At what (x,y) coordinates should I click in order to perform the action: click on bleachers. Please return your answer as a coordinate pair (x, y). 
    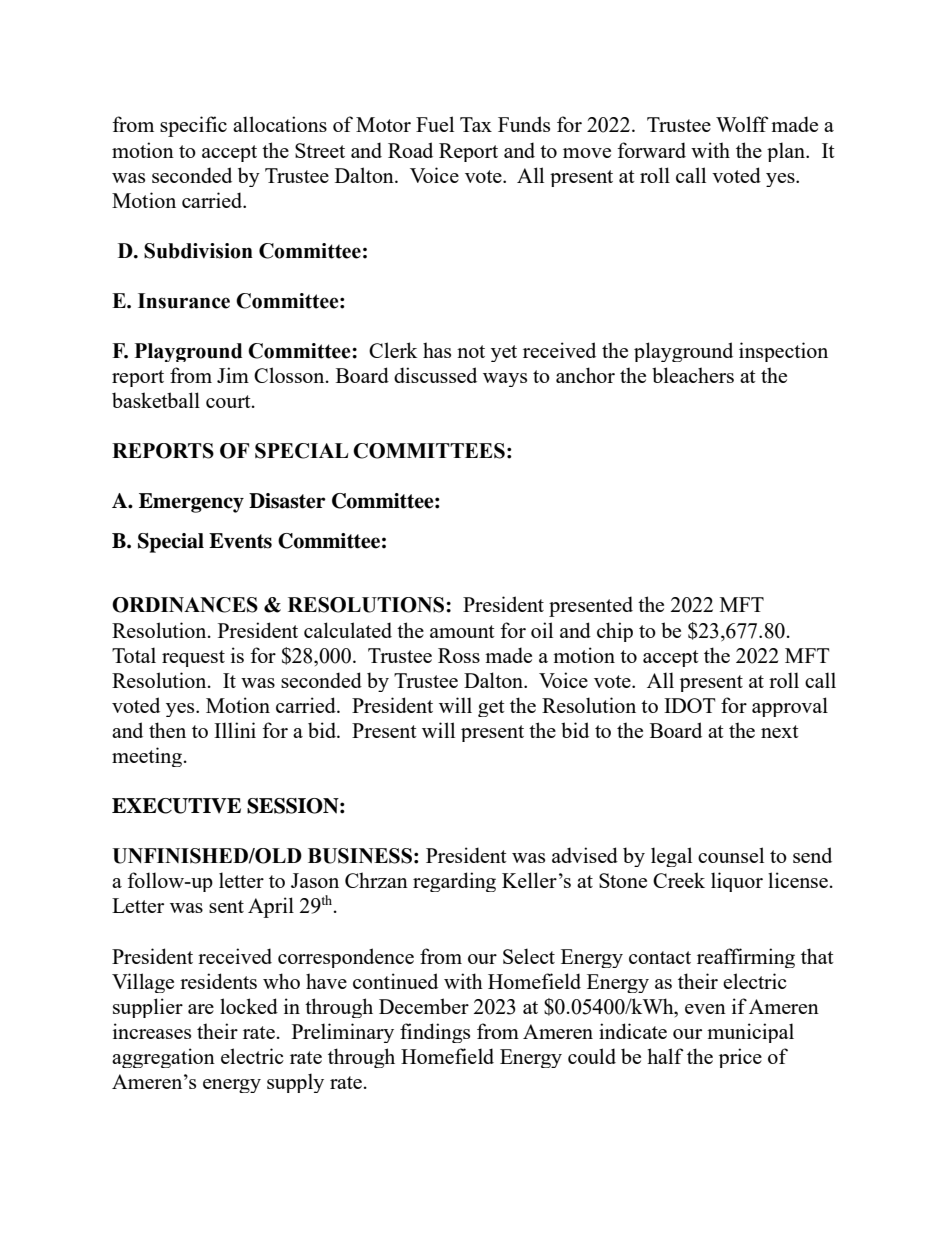
    Looking at the image, I should click on (693, 375).
